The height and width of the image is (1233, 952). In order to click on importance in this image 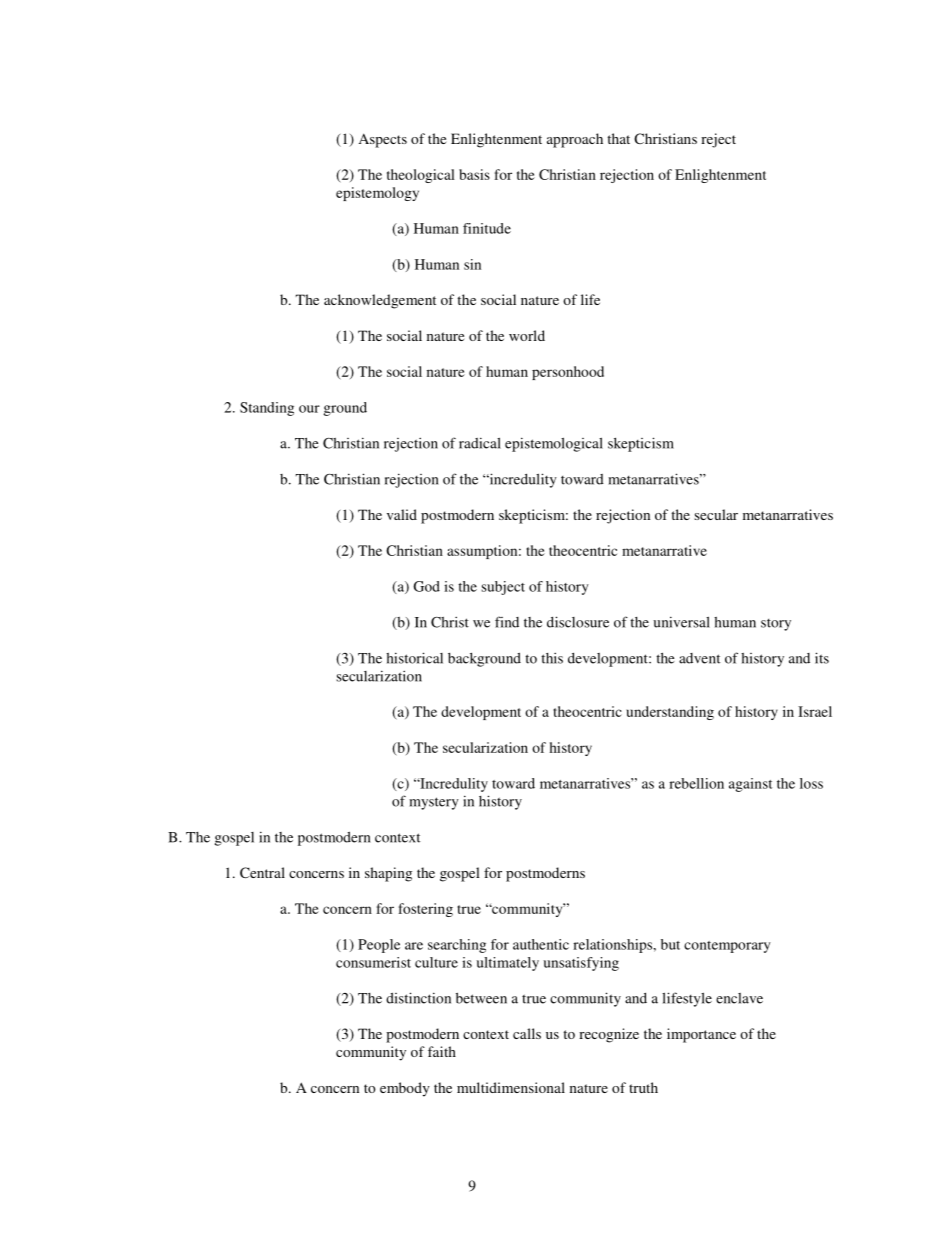, I will do `click(701, 1035)`.
